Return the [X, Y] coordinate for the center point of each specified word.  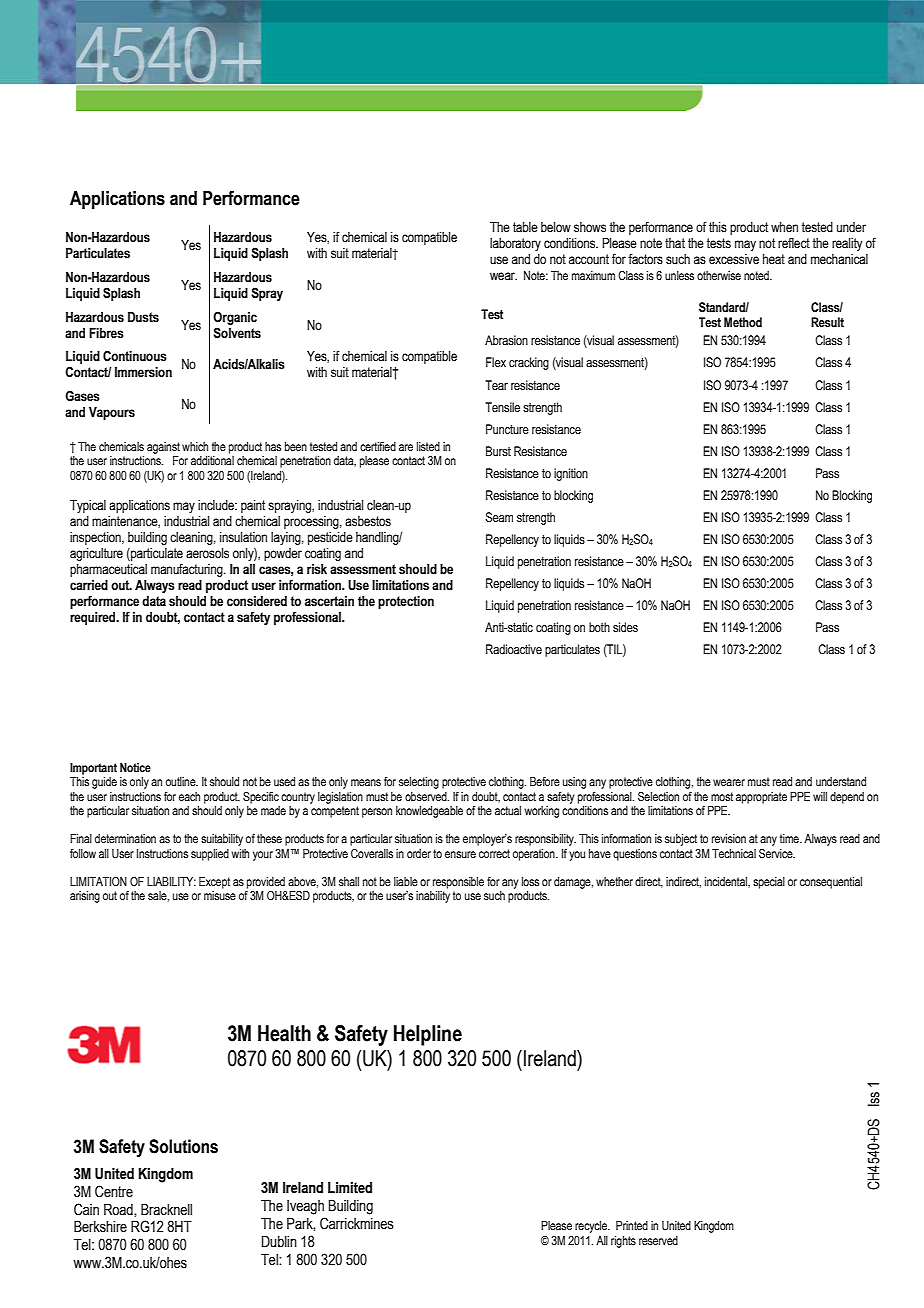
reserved [658, 1240]
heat [774, 259]
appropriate [761, 798]
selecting [419, 783]
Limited [350, 1188]
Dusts [143, 317]
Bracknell [166, 1210]
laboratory [515, 244]
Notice [135, 767]
